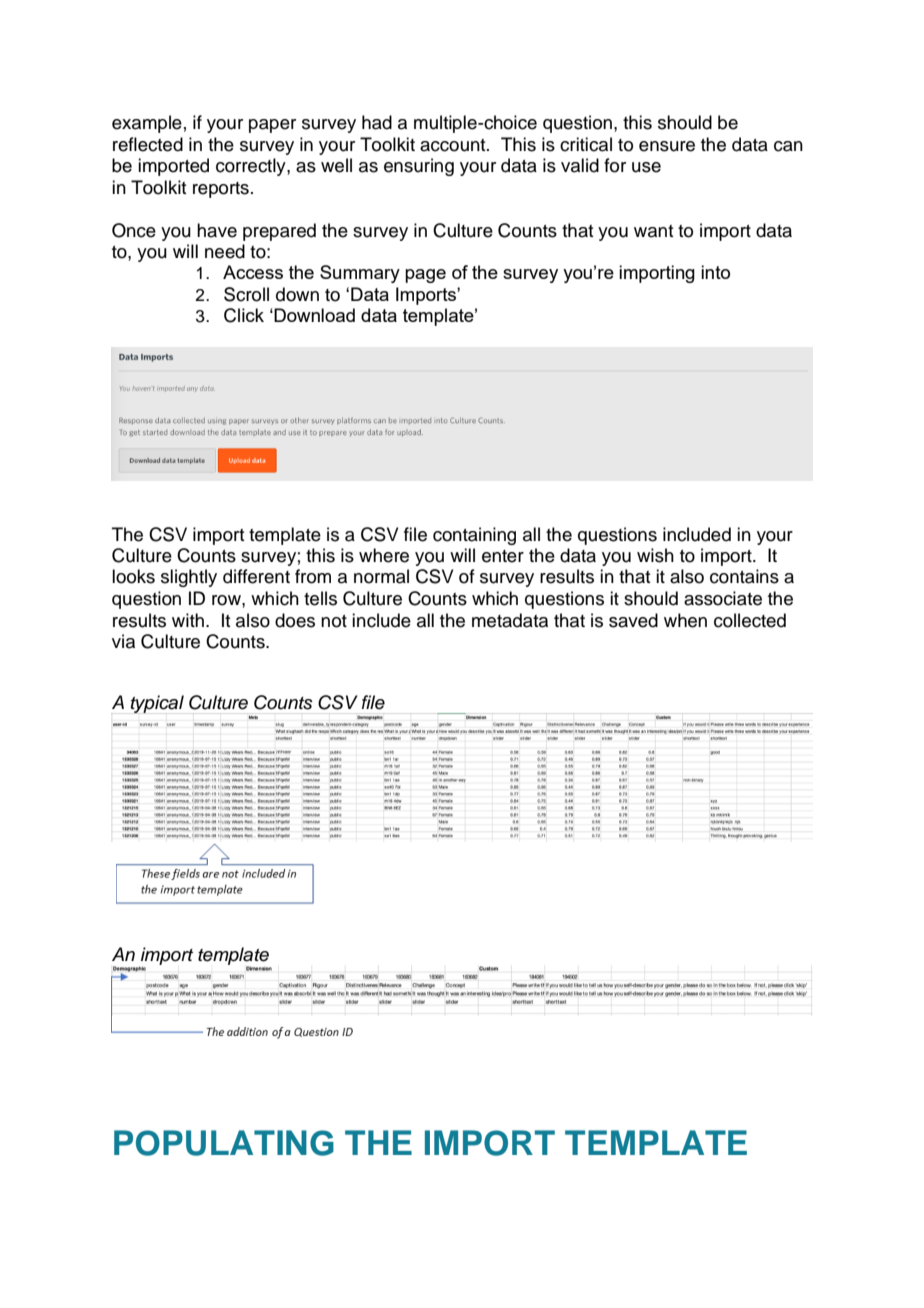 Image resolution: width=924 pixels, height=1308 pixels. What do you see at coordinates (157, 704) in the screenshot?
I see `typical` at bounding box center [157, 704].
